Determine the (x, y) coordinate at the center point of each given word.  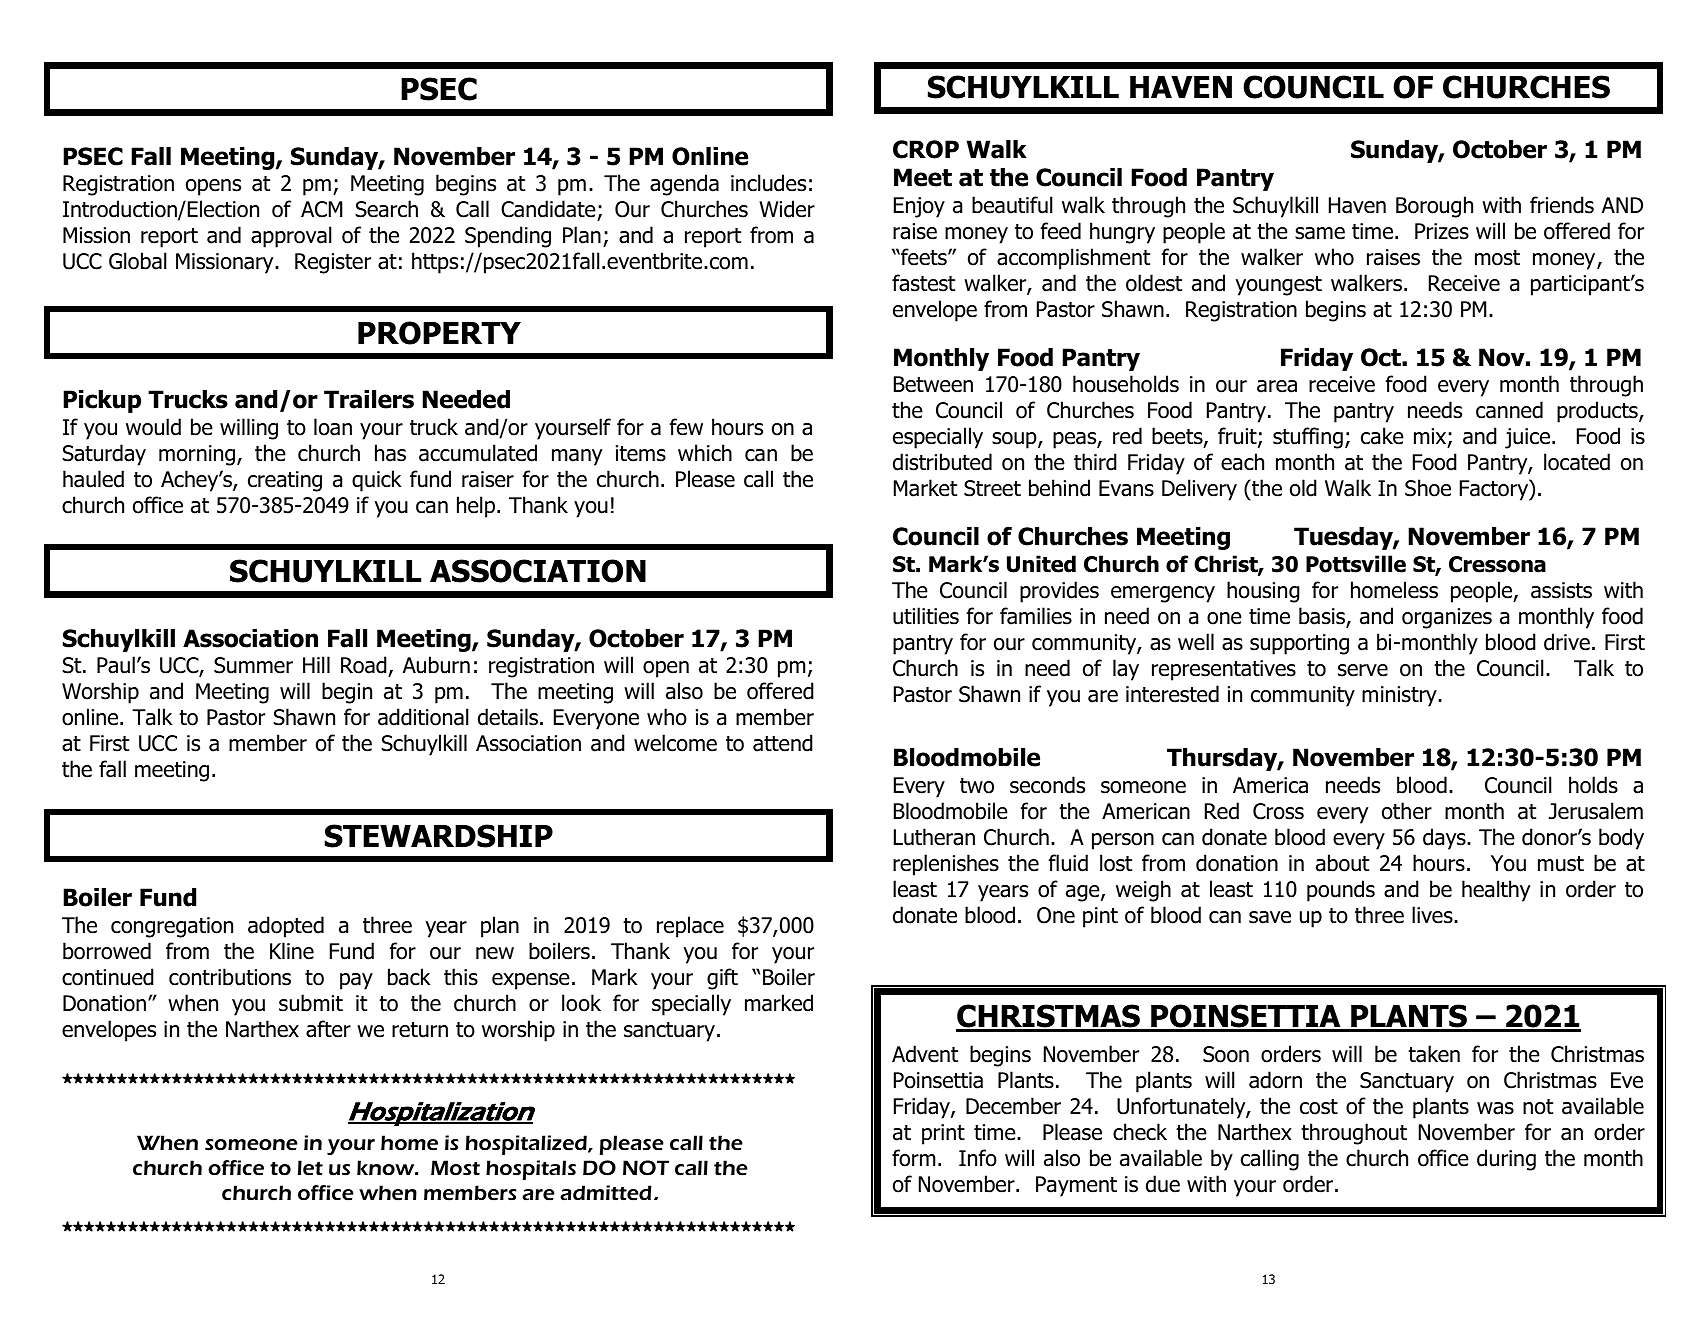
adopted (286, 927)
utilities (926, 616)
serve (1363, 670)
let (310, 1168)
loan (333, 427)
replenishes (946, 865)
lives (1433, 915)
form (913, 1158)
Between (933, 384)
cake (1382, 436)
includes (768, 183)
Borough (1434, 207)
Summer (253, 665)
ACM (322, 209)
